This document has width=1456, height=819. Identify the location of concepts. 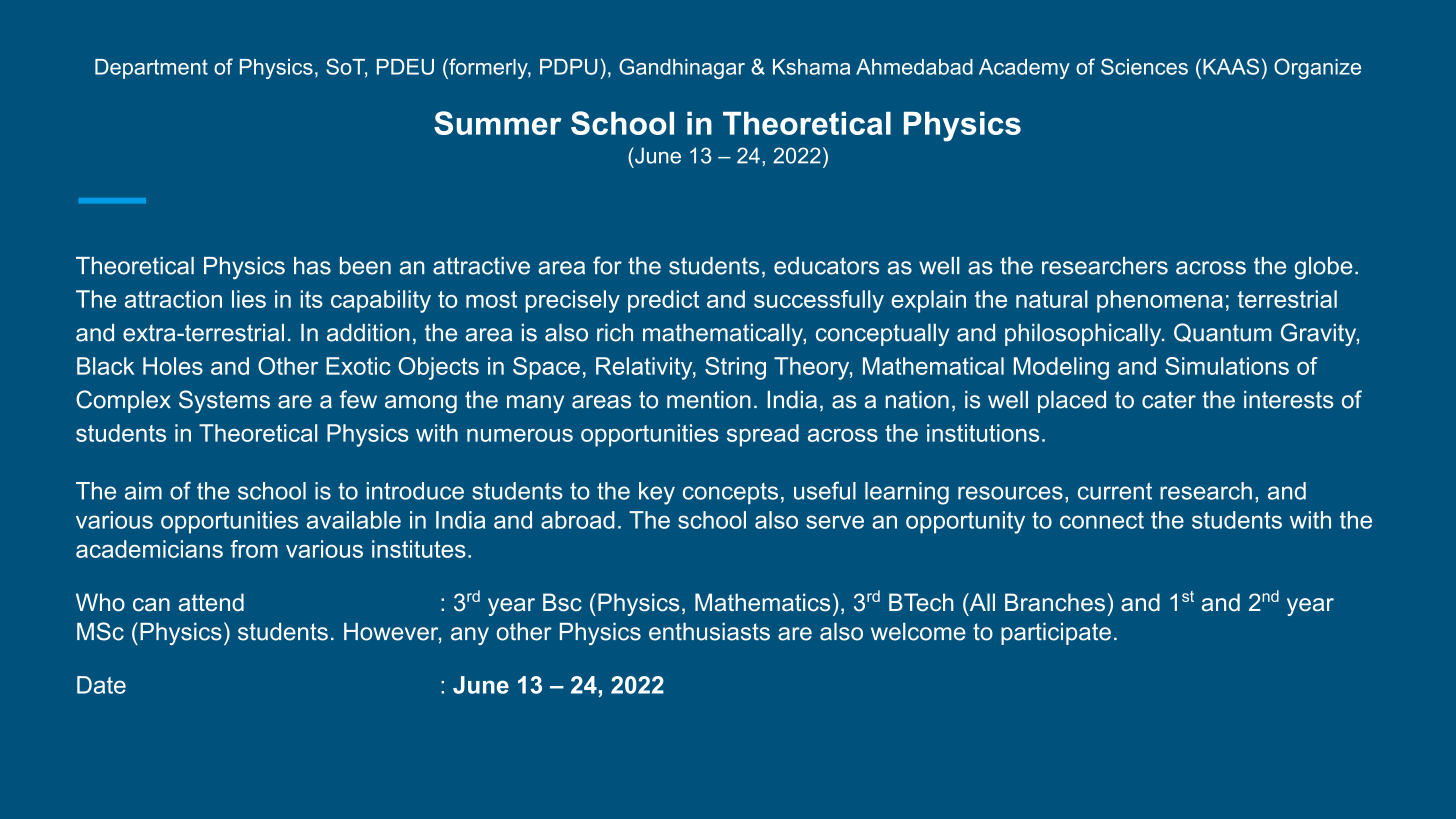
(730, 493).
